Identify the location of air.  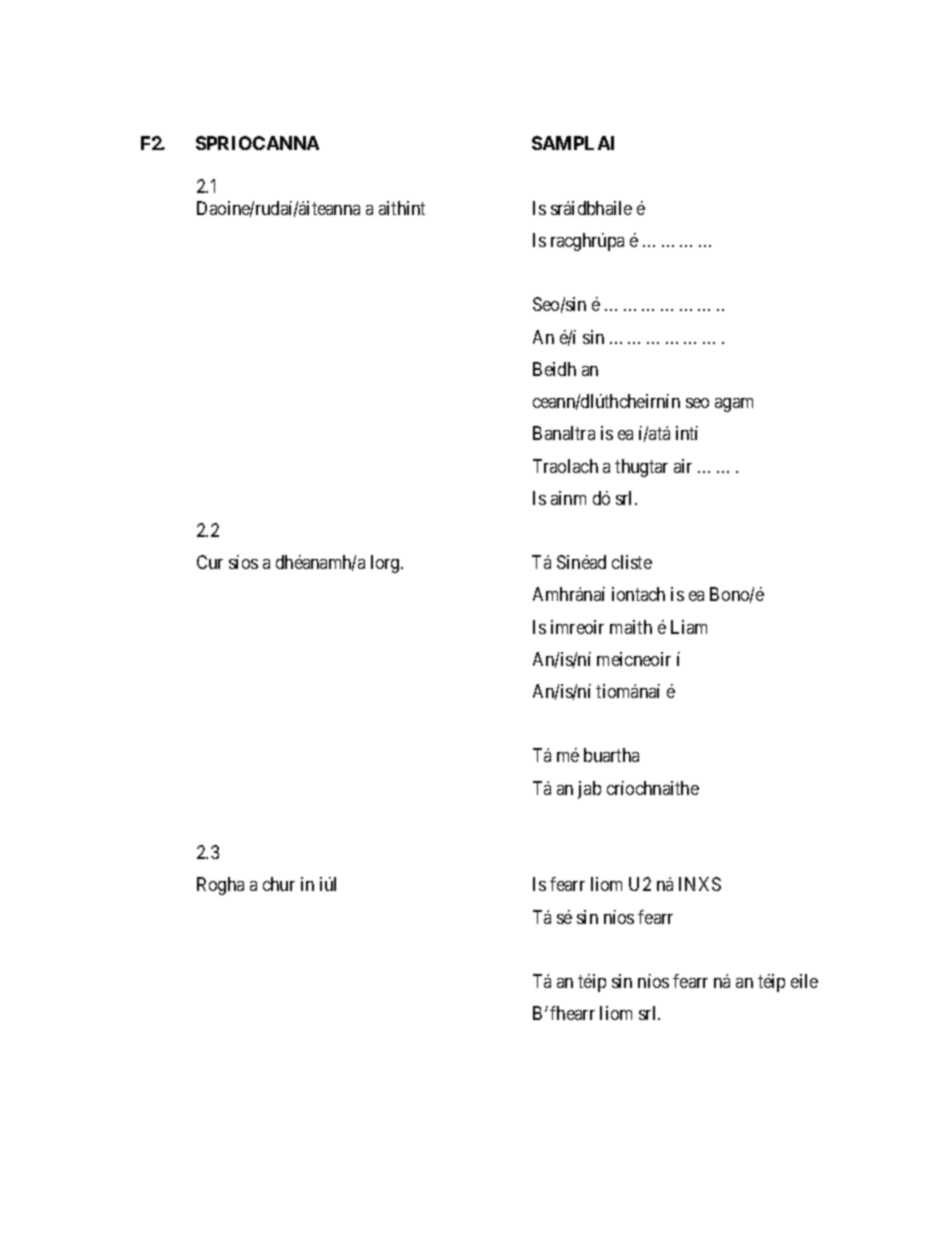
(683, 466).
